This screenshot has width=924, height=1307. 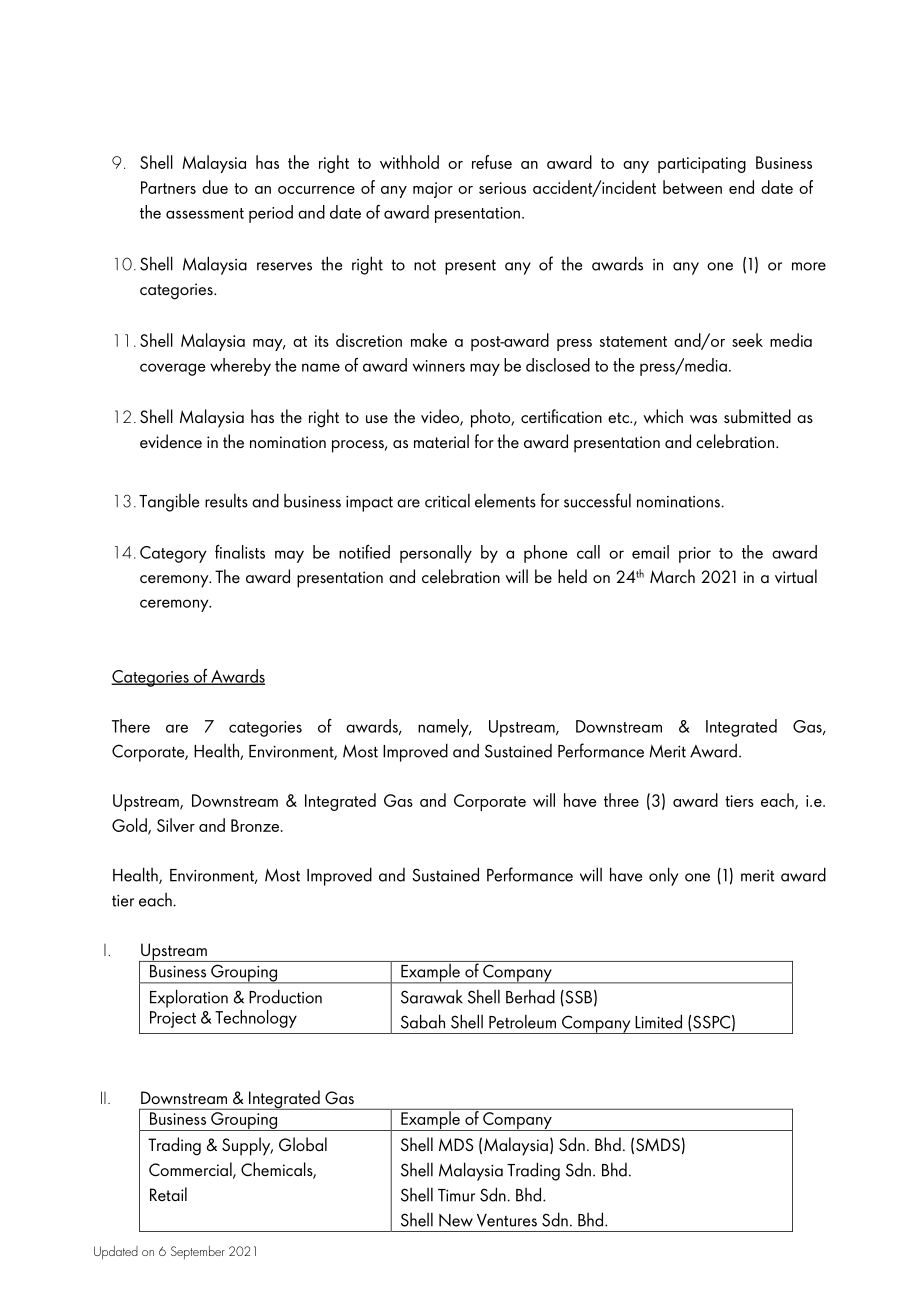 What do you see at coordinates (741, 187) in the screenshot?
I see `end` at bounding box center [741, 187].
